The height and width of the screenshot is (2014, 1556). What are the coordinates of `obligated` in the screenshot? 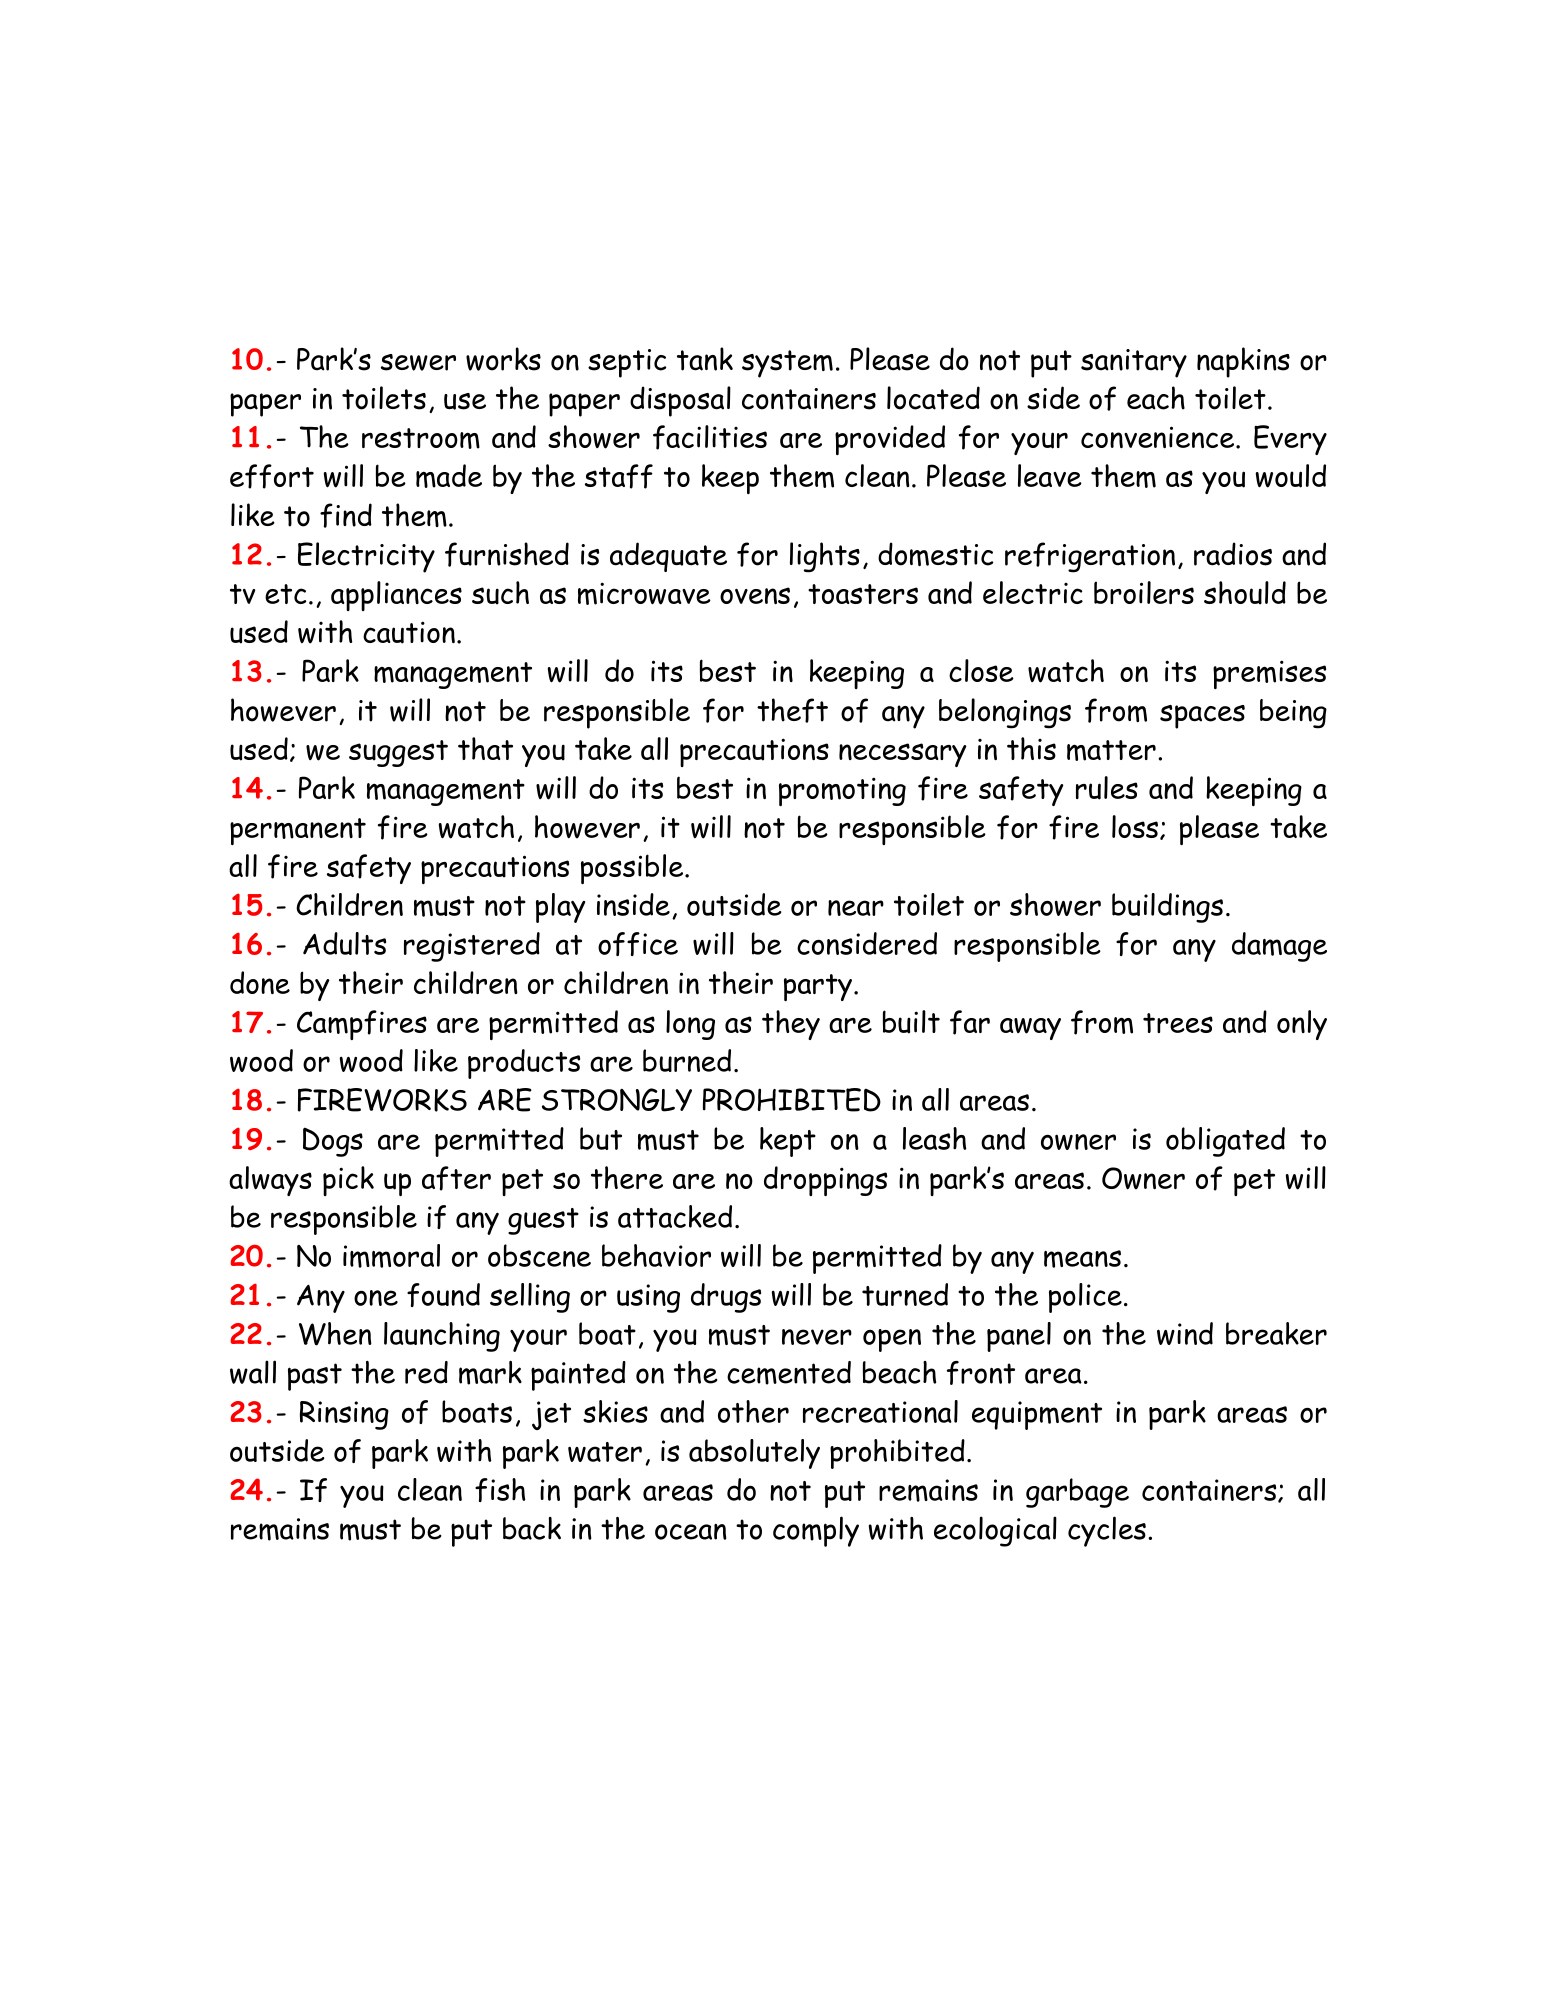 It's located at (1225, 1142).
